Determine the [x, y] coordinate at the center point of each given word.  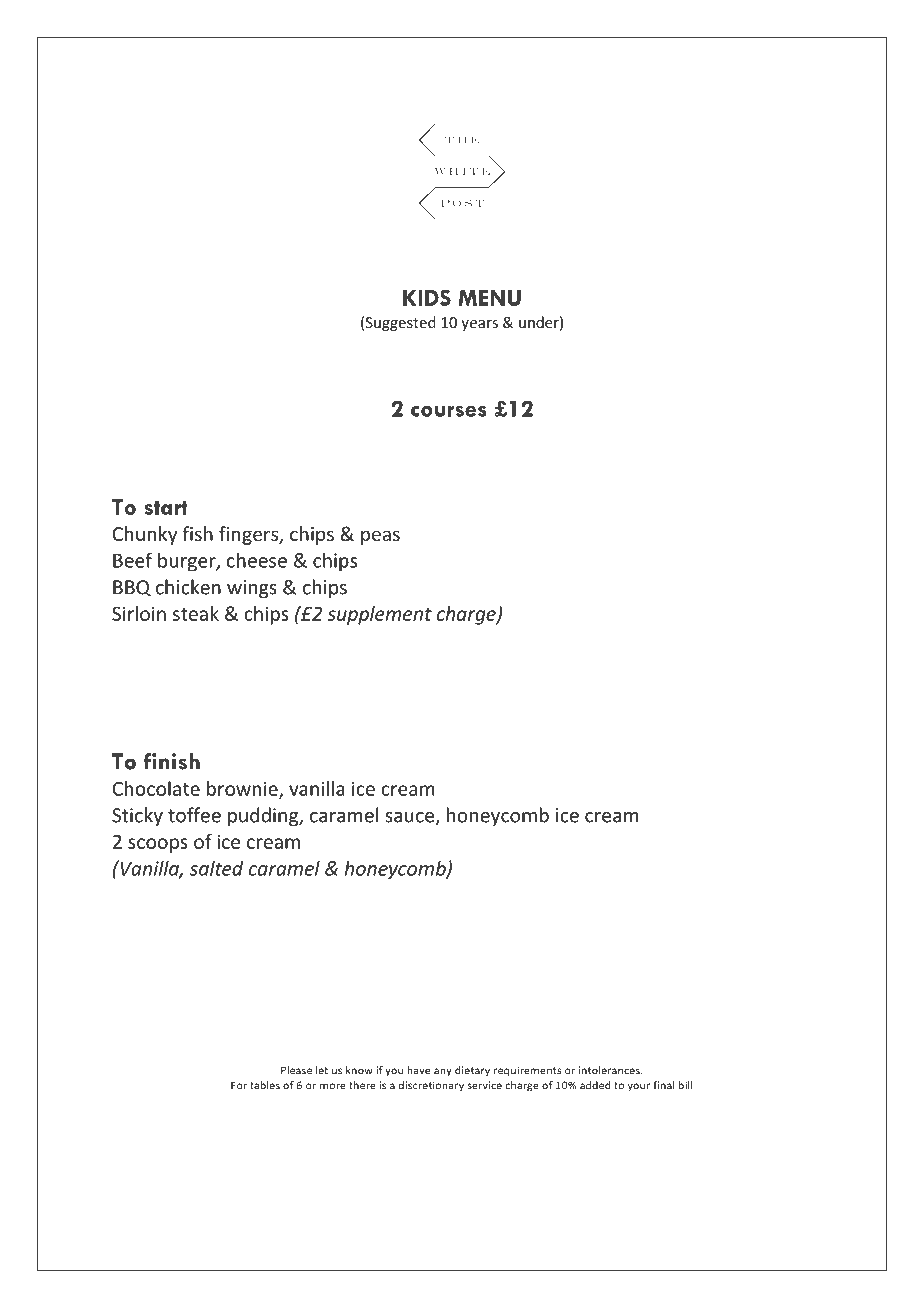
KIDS [427, 297]
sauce [411, 818]
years [479, 325]
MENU [490, 298]
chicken [188, 587]
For [239, 1085]
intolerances [610, 1070]
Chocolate [156, 788]
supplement [379, 615]
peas [380, 537]
